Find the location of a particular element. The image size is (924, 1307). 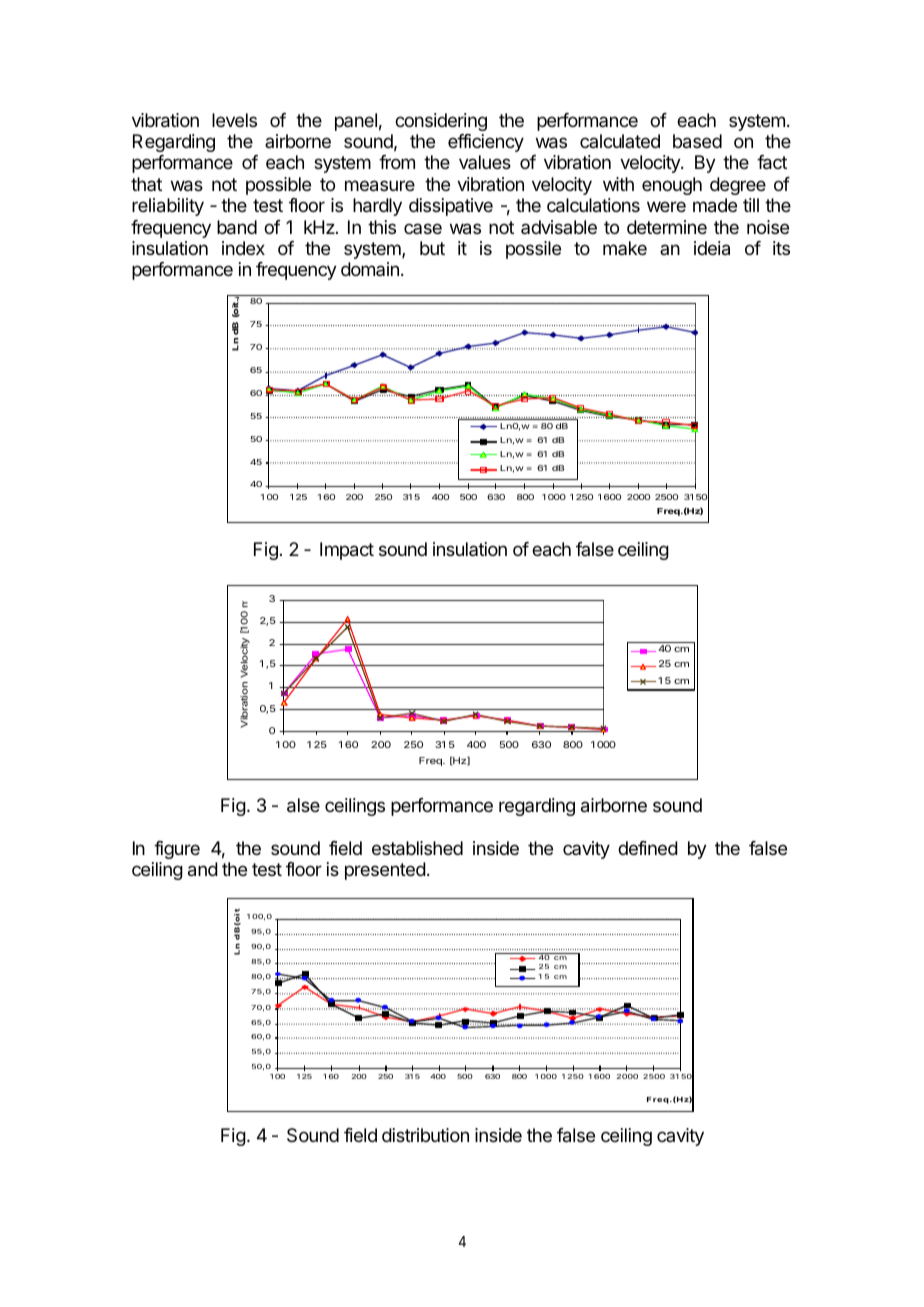

based is located at coordinates (697, 141).
